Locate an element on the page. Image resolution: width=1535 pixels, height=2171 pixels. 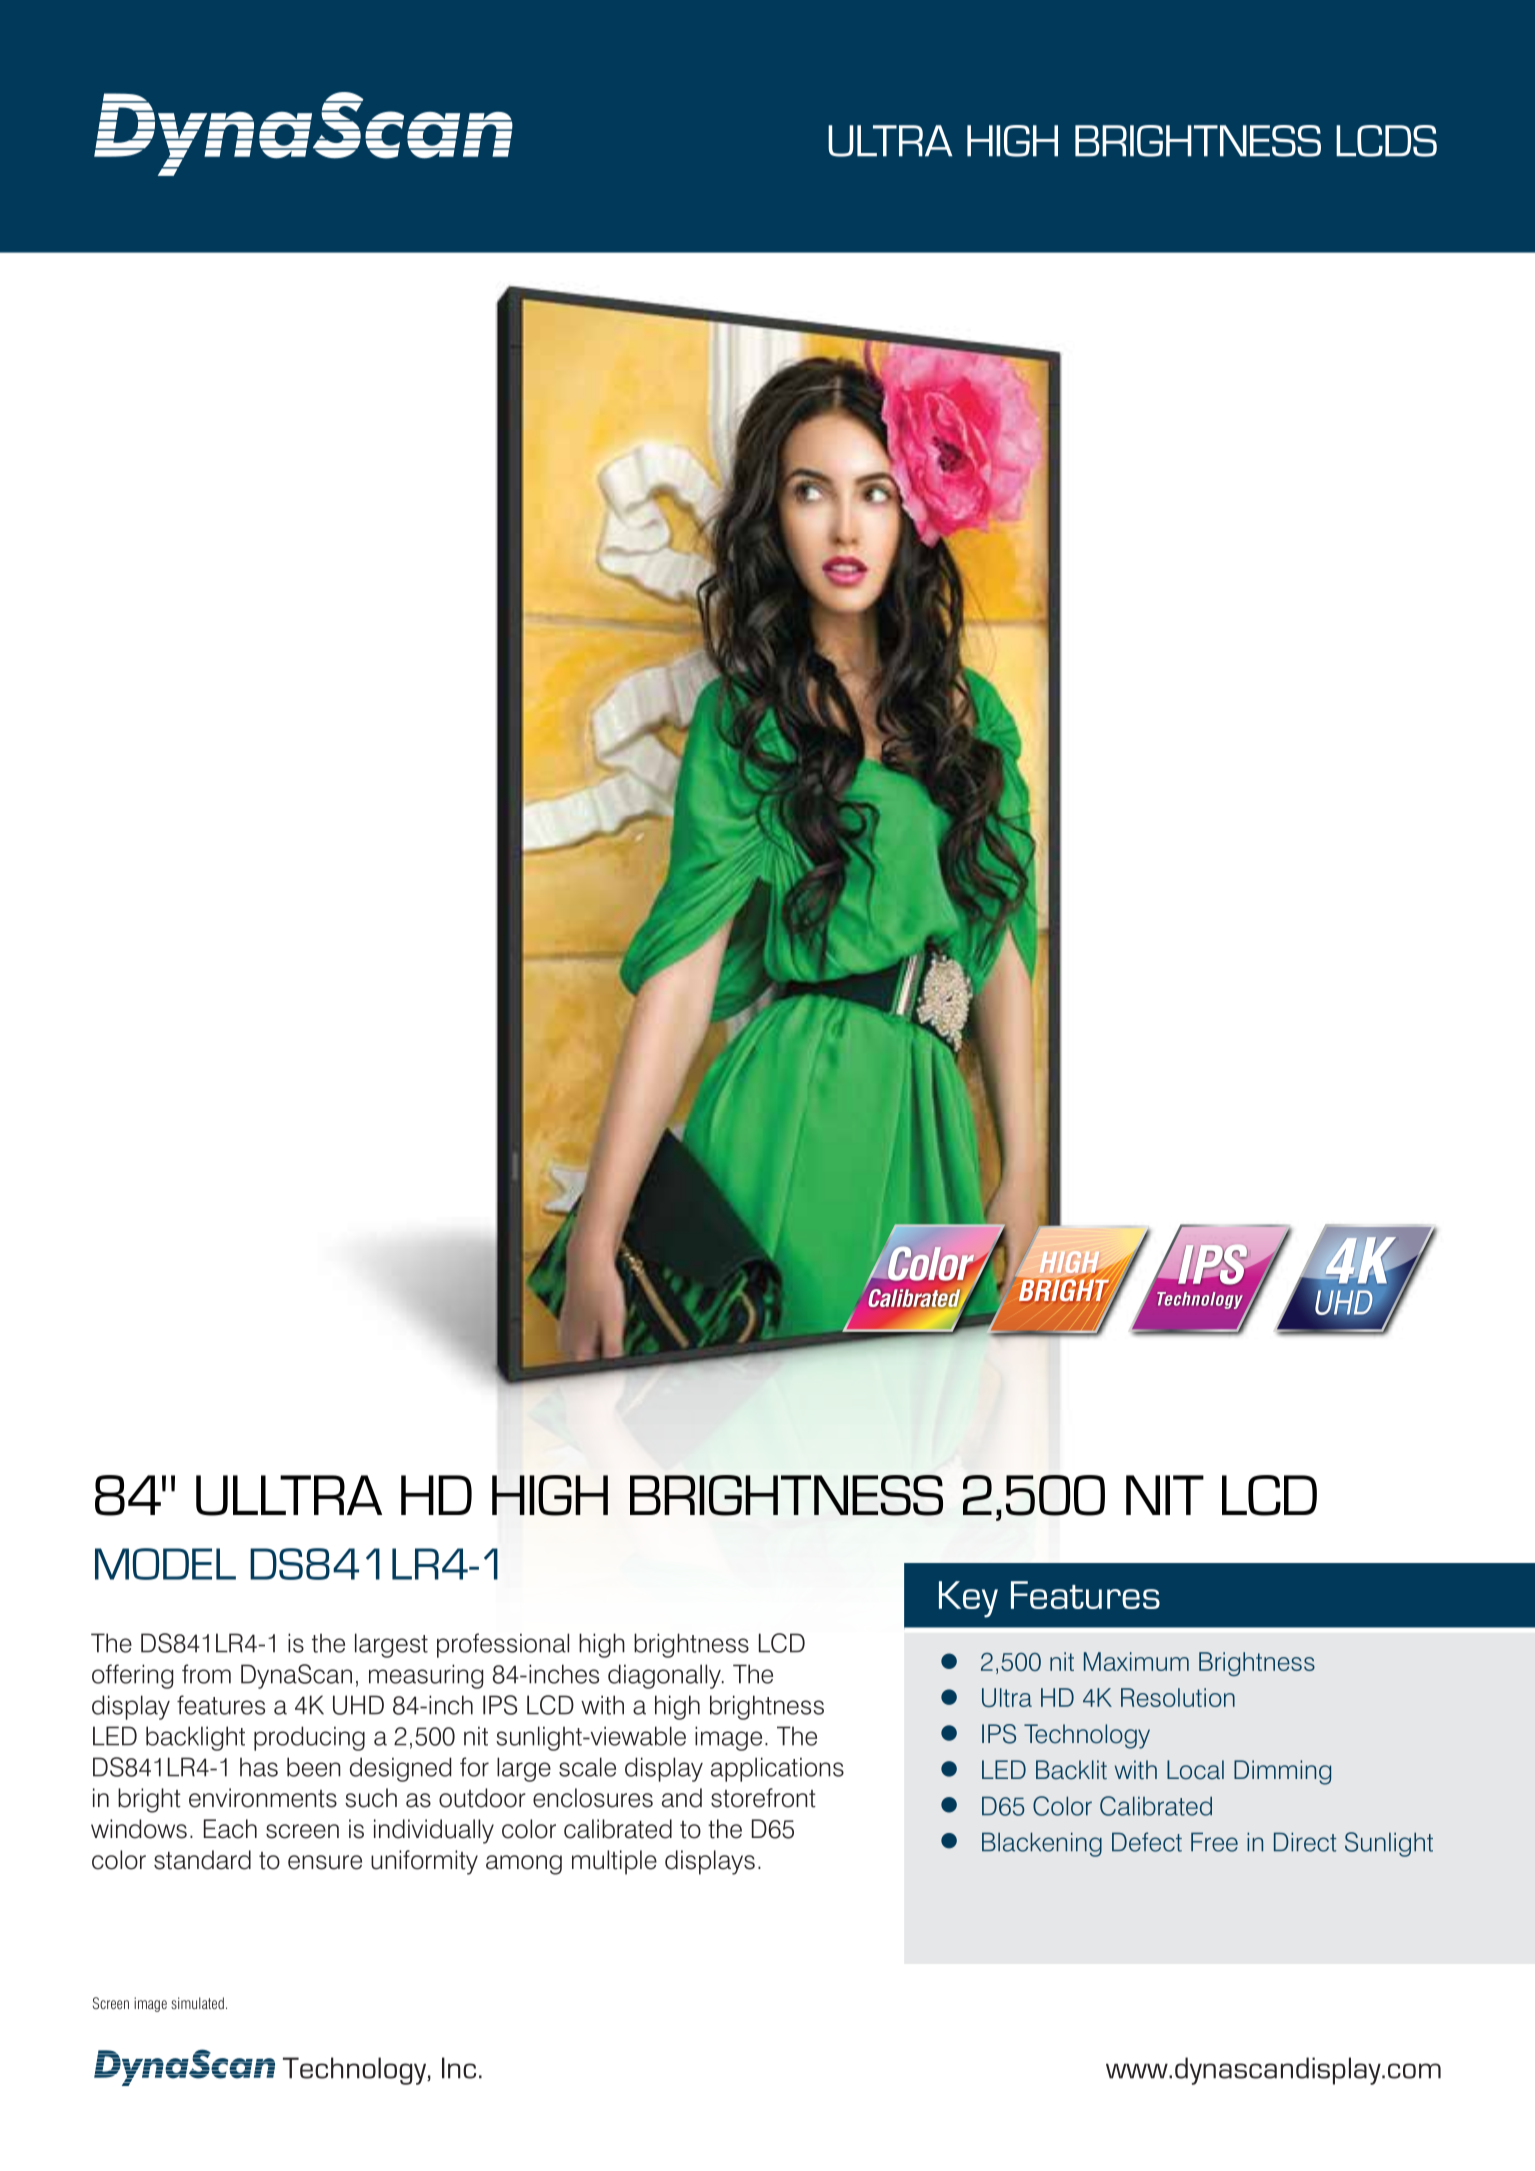
simulated is located at coordinates (197, 2003).
